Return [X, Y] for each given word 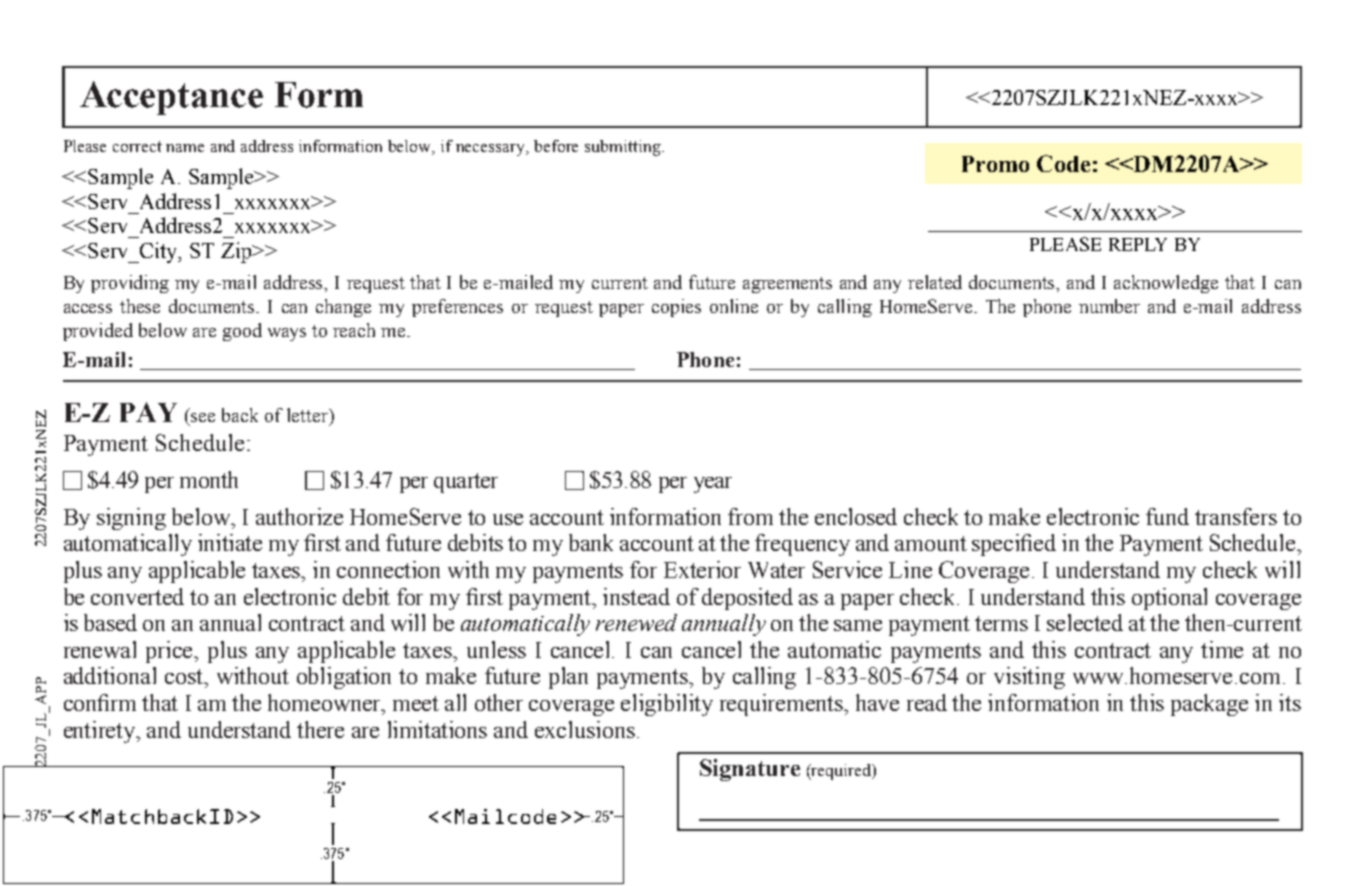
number [1109, 306]
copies [676, 308]
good [242, 332]
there [320, 729]
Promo [995, 164]
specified [1014, 545]
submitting [624, 148]
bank [591, 542]
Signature [750, 770]
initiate [230, 542]
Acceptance [171, 98]
